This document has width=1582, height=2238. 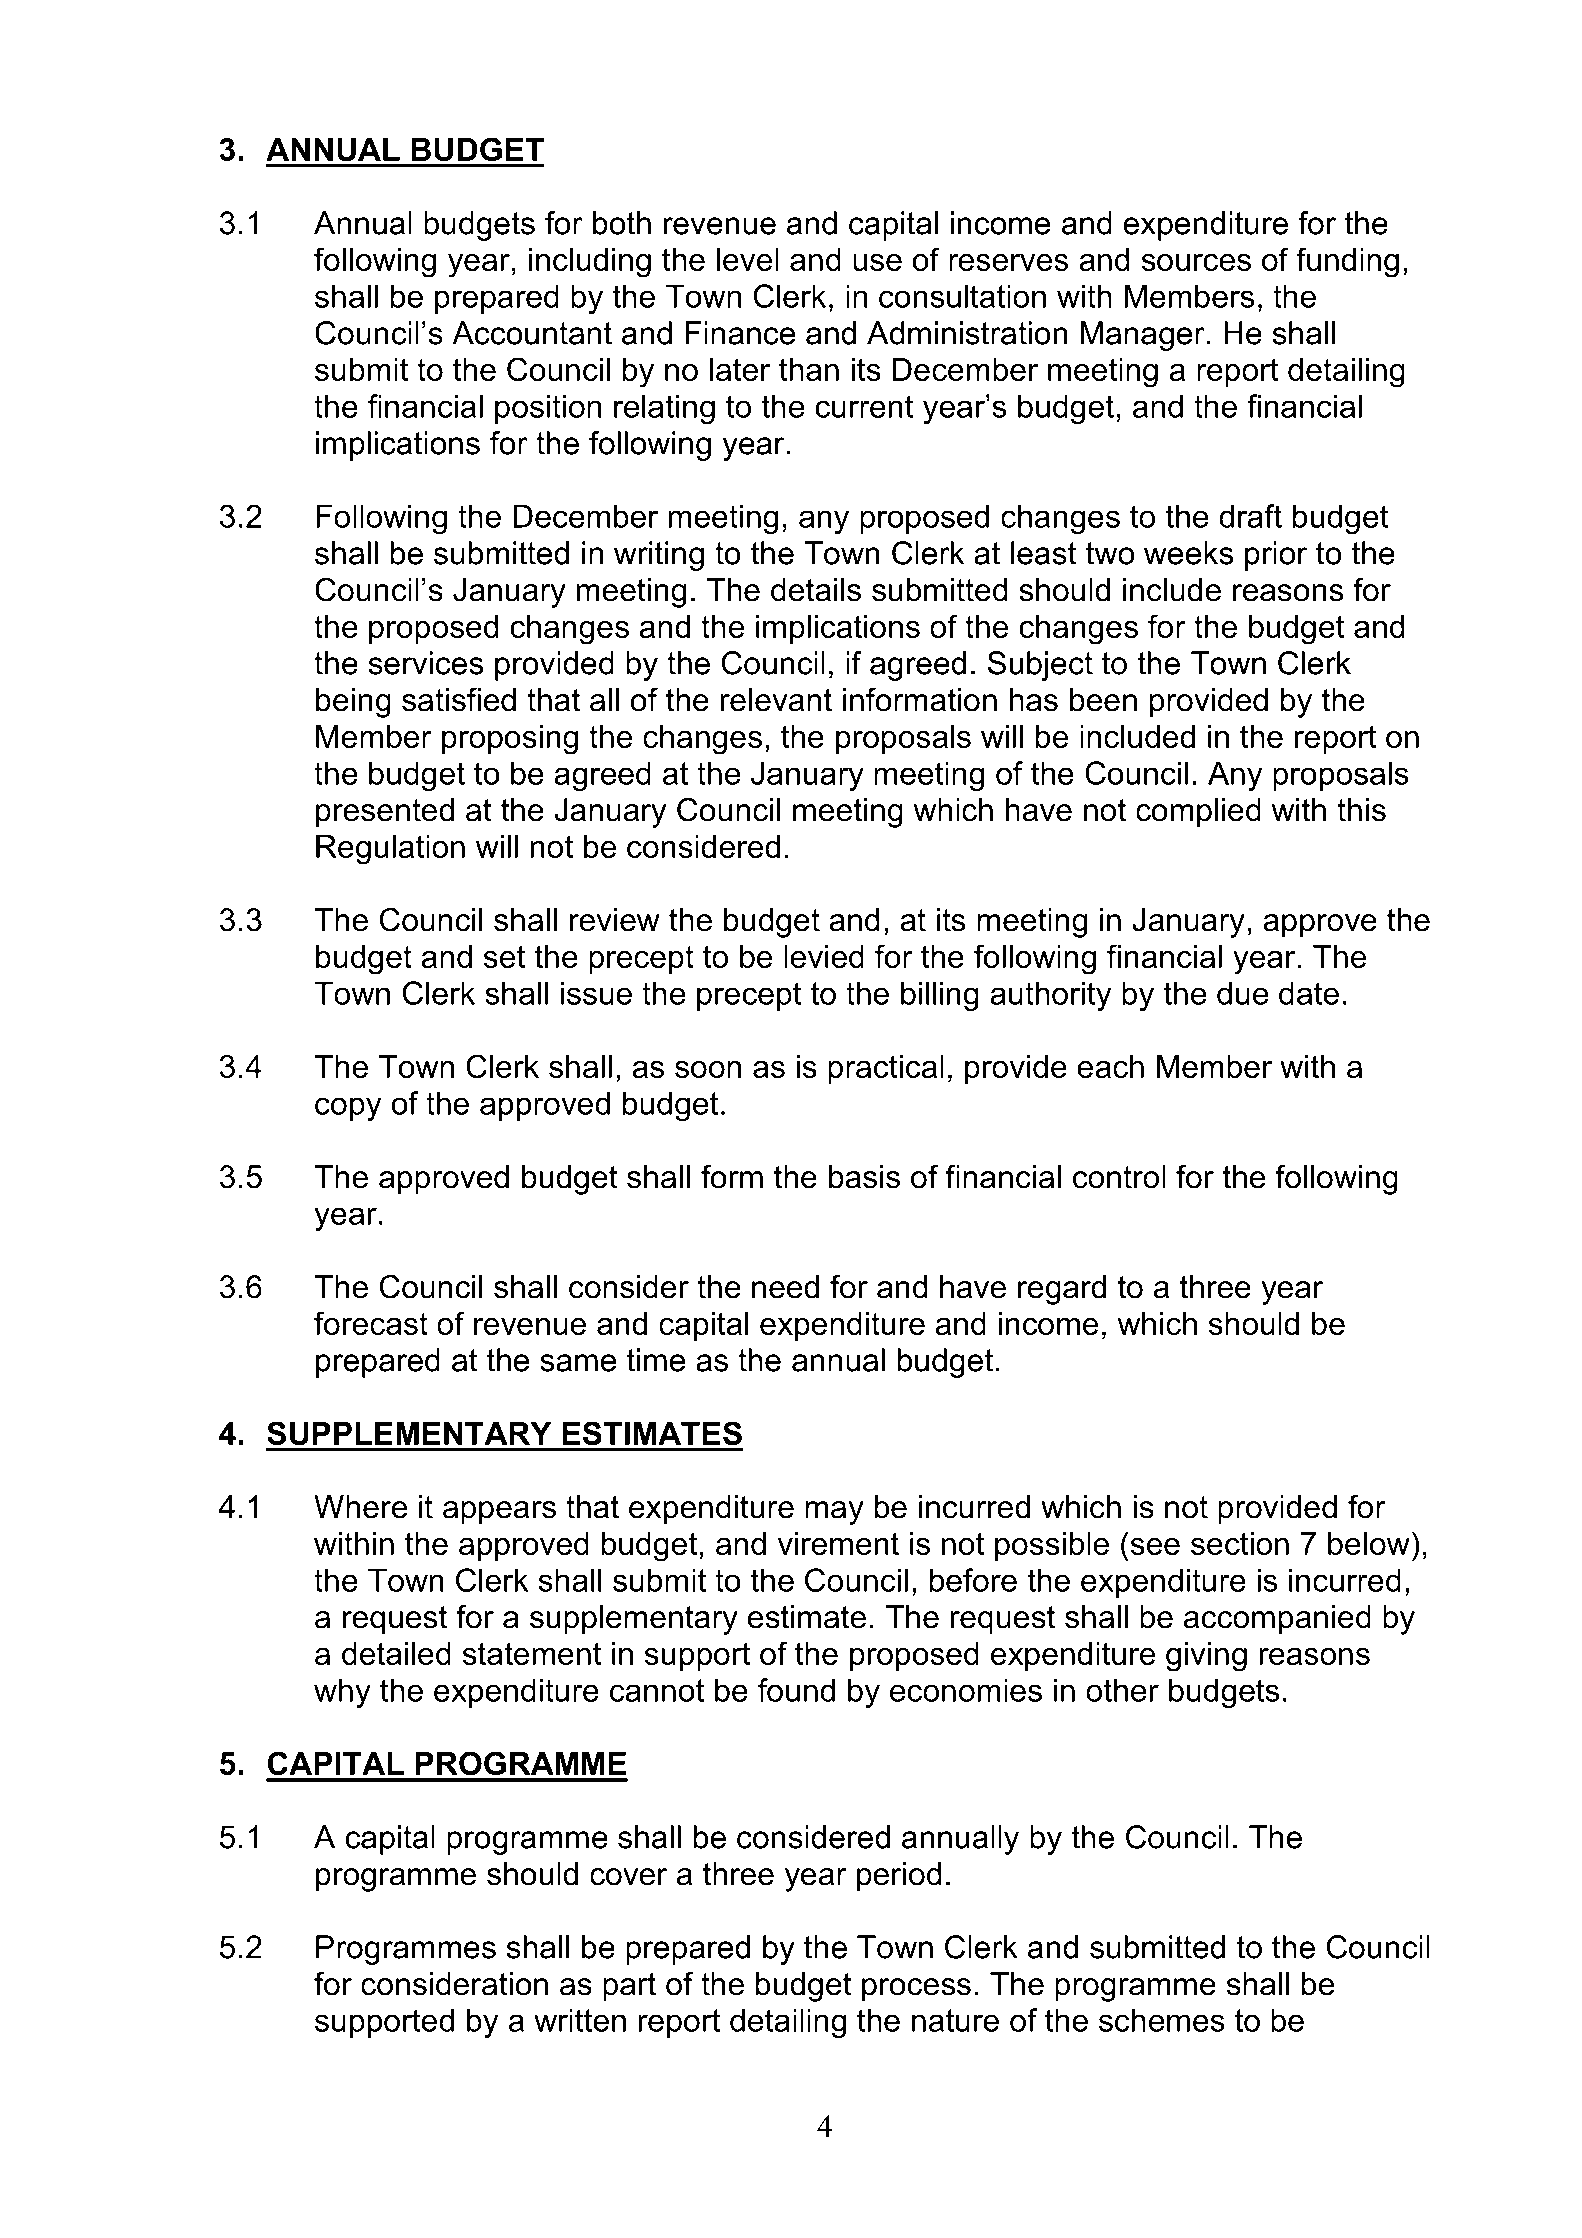 What do you see at coordinates (1162, 2020) in the document?
I see `schemes` at bounding box center [1162, 2020].
